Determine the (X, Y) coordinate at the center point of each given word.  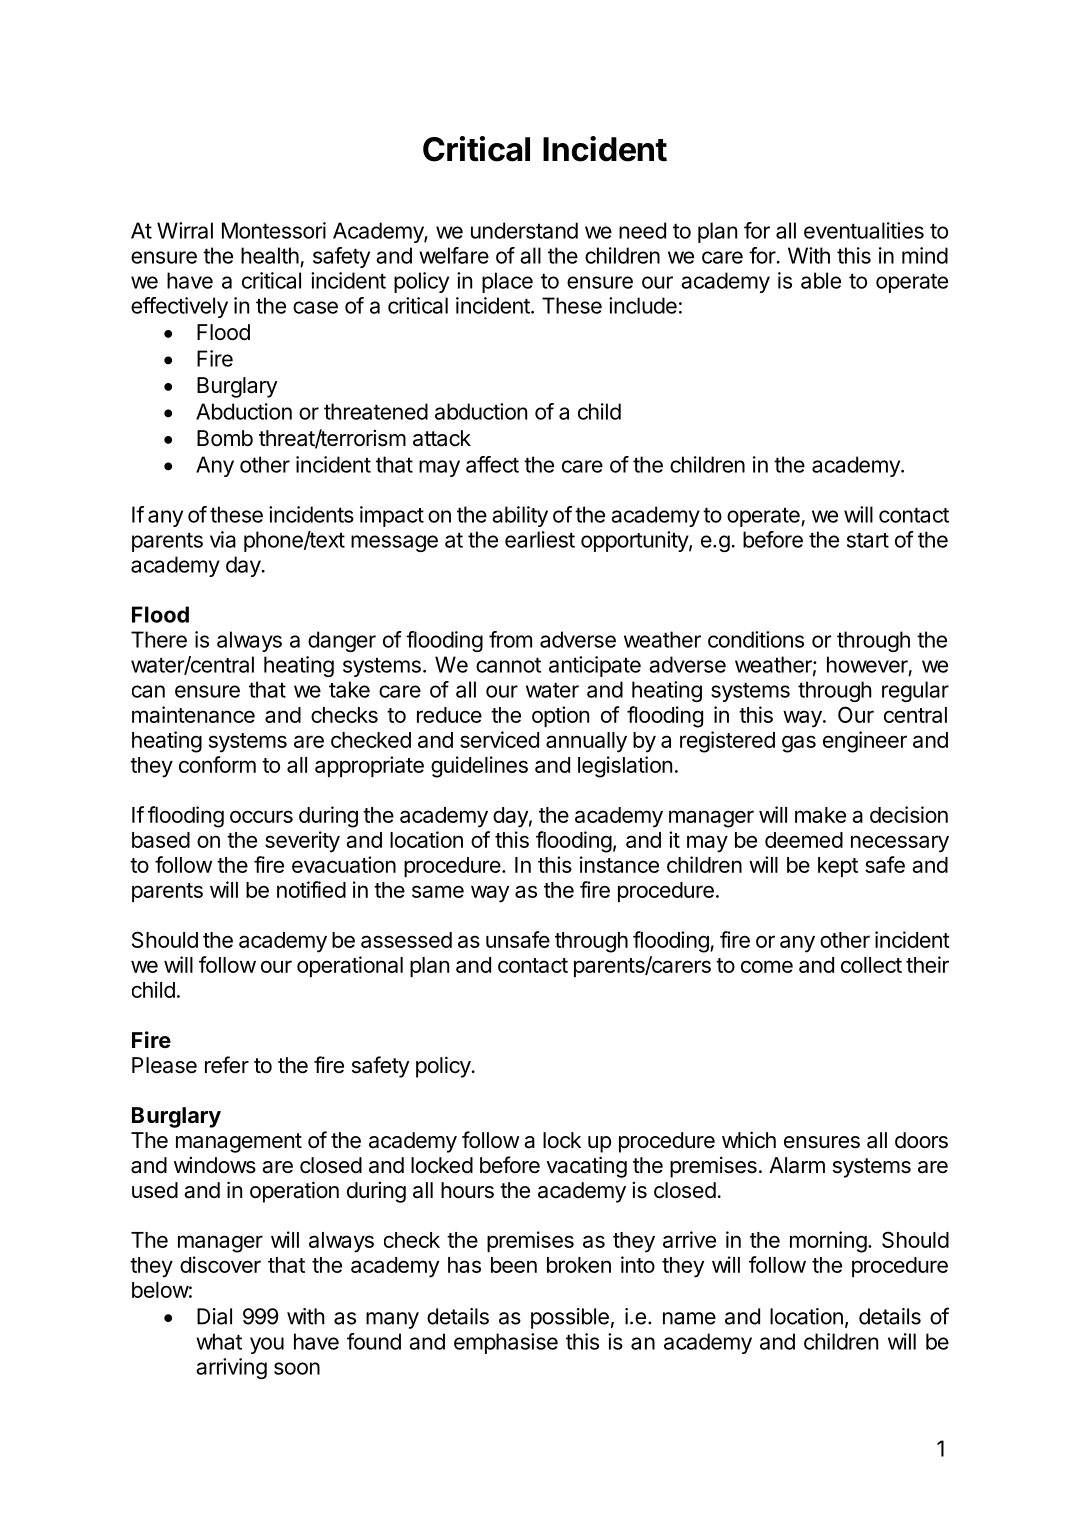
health (270, 255)
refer (227, 1065)
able (821, 280)
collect (871, 965)
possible (570, 1318)
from (510, 639)
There (159, 639)
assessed (406, 940)
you (267, 1345)
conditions (756, 639)
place (507, 282)
